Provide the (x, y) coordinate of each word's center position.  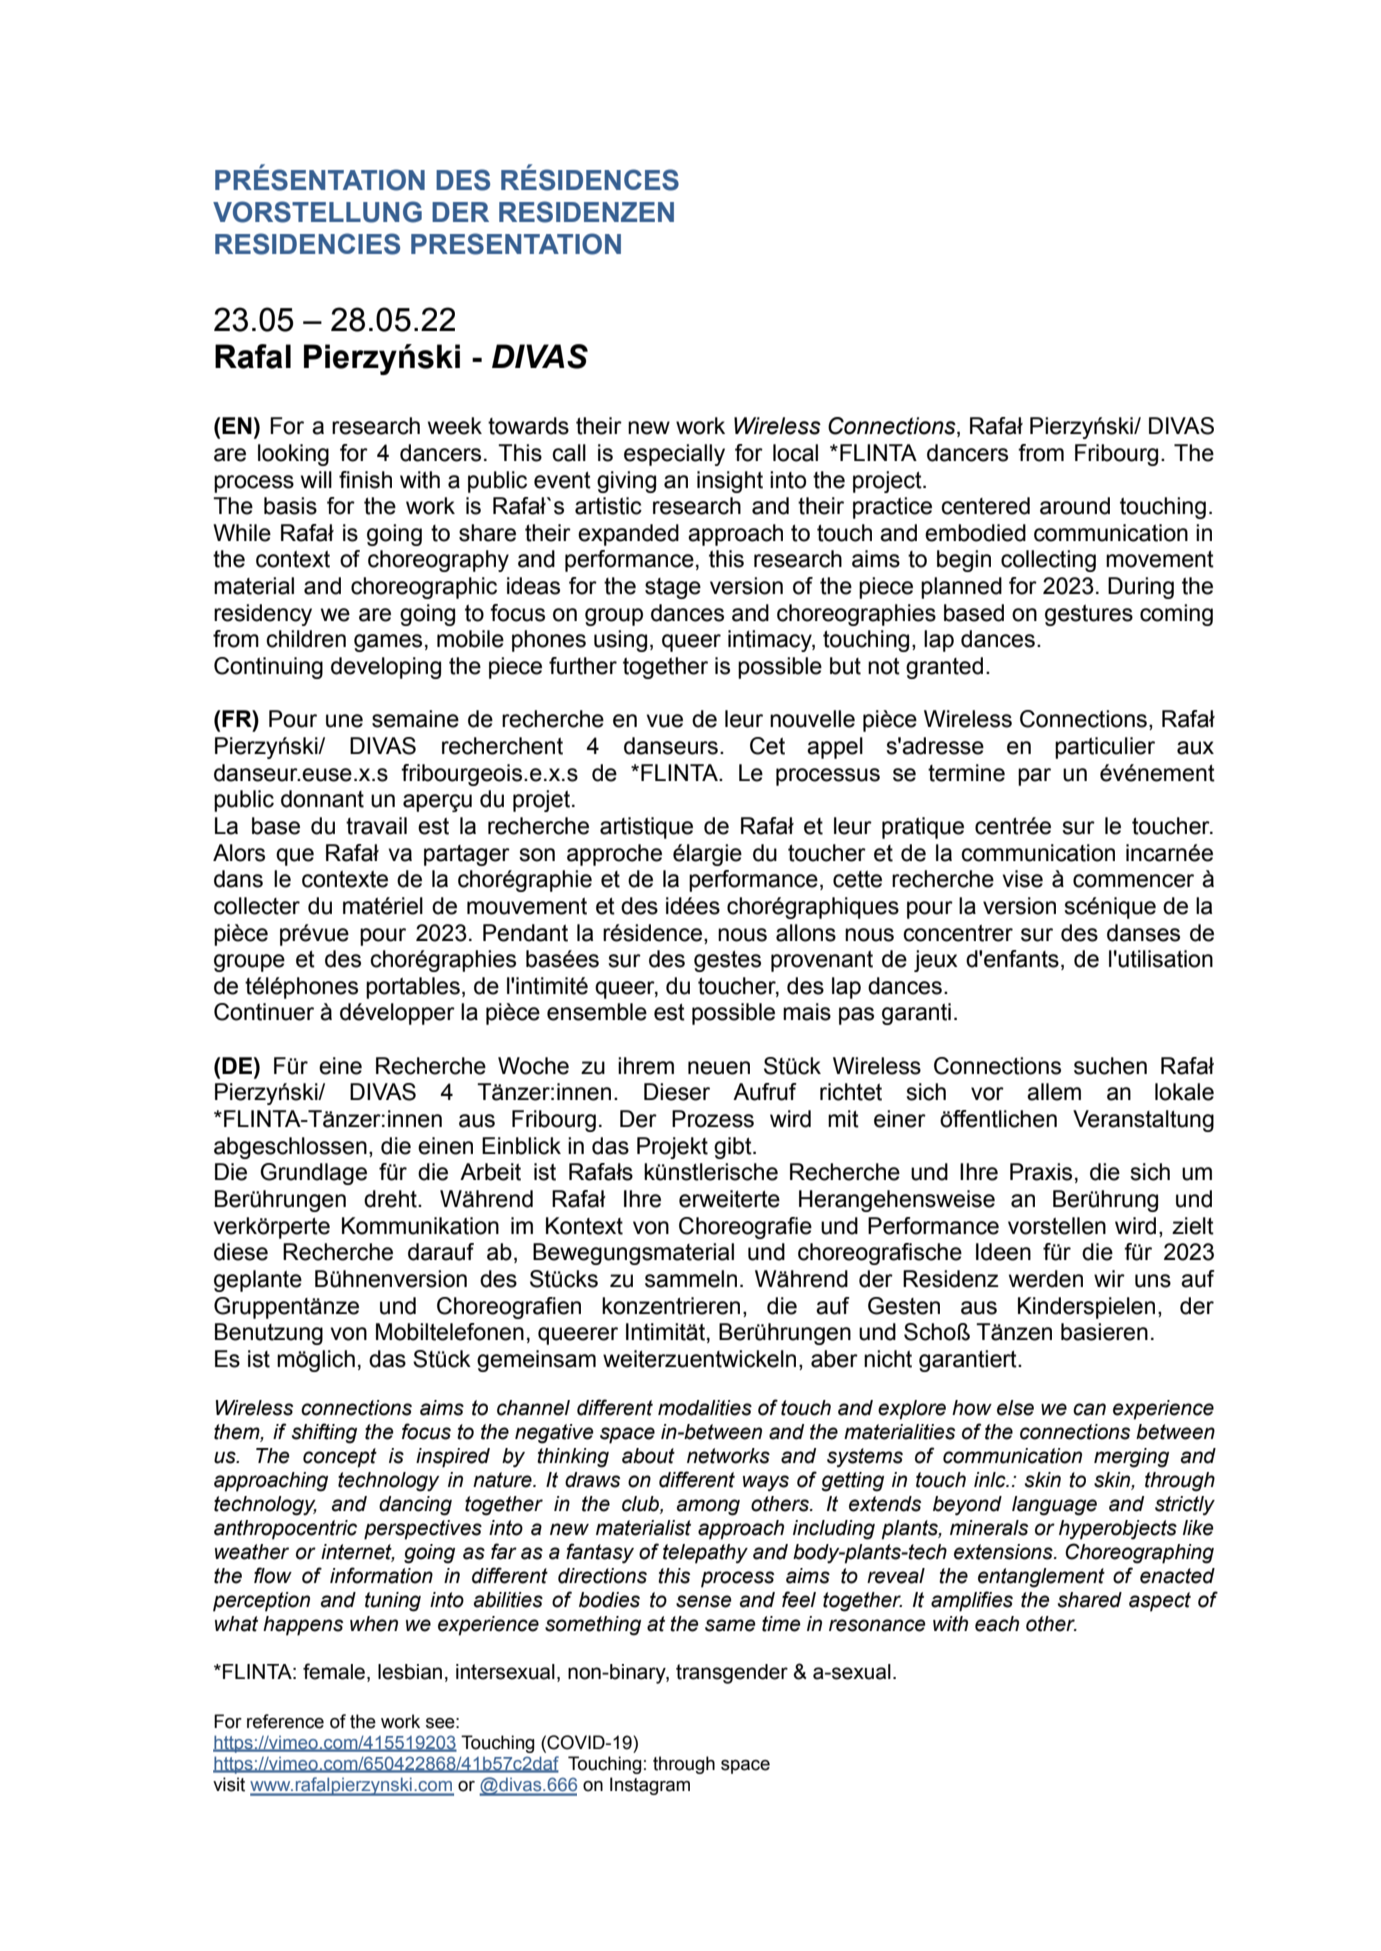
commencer (1133, 881)
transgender (732, 1674)
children (306, 639)
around (1075, 506)
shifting (324, 1433)
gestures (1089, 615)
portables (413, 988)
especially (674, 455)
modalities (705, 1408)
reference (285, 1721)
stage (673, 588)
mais (807, 1012)
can (1089, 1409)
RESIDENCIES (307, 244)
